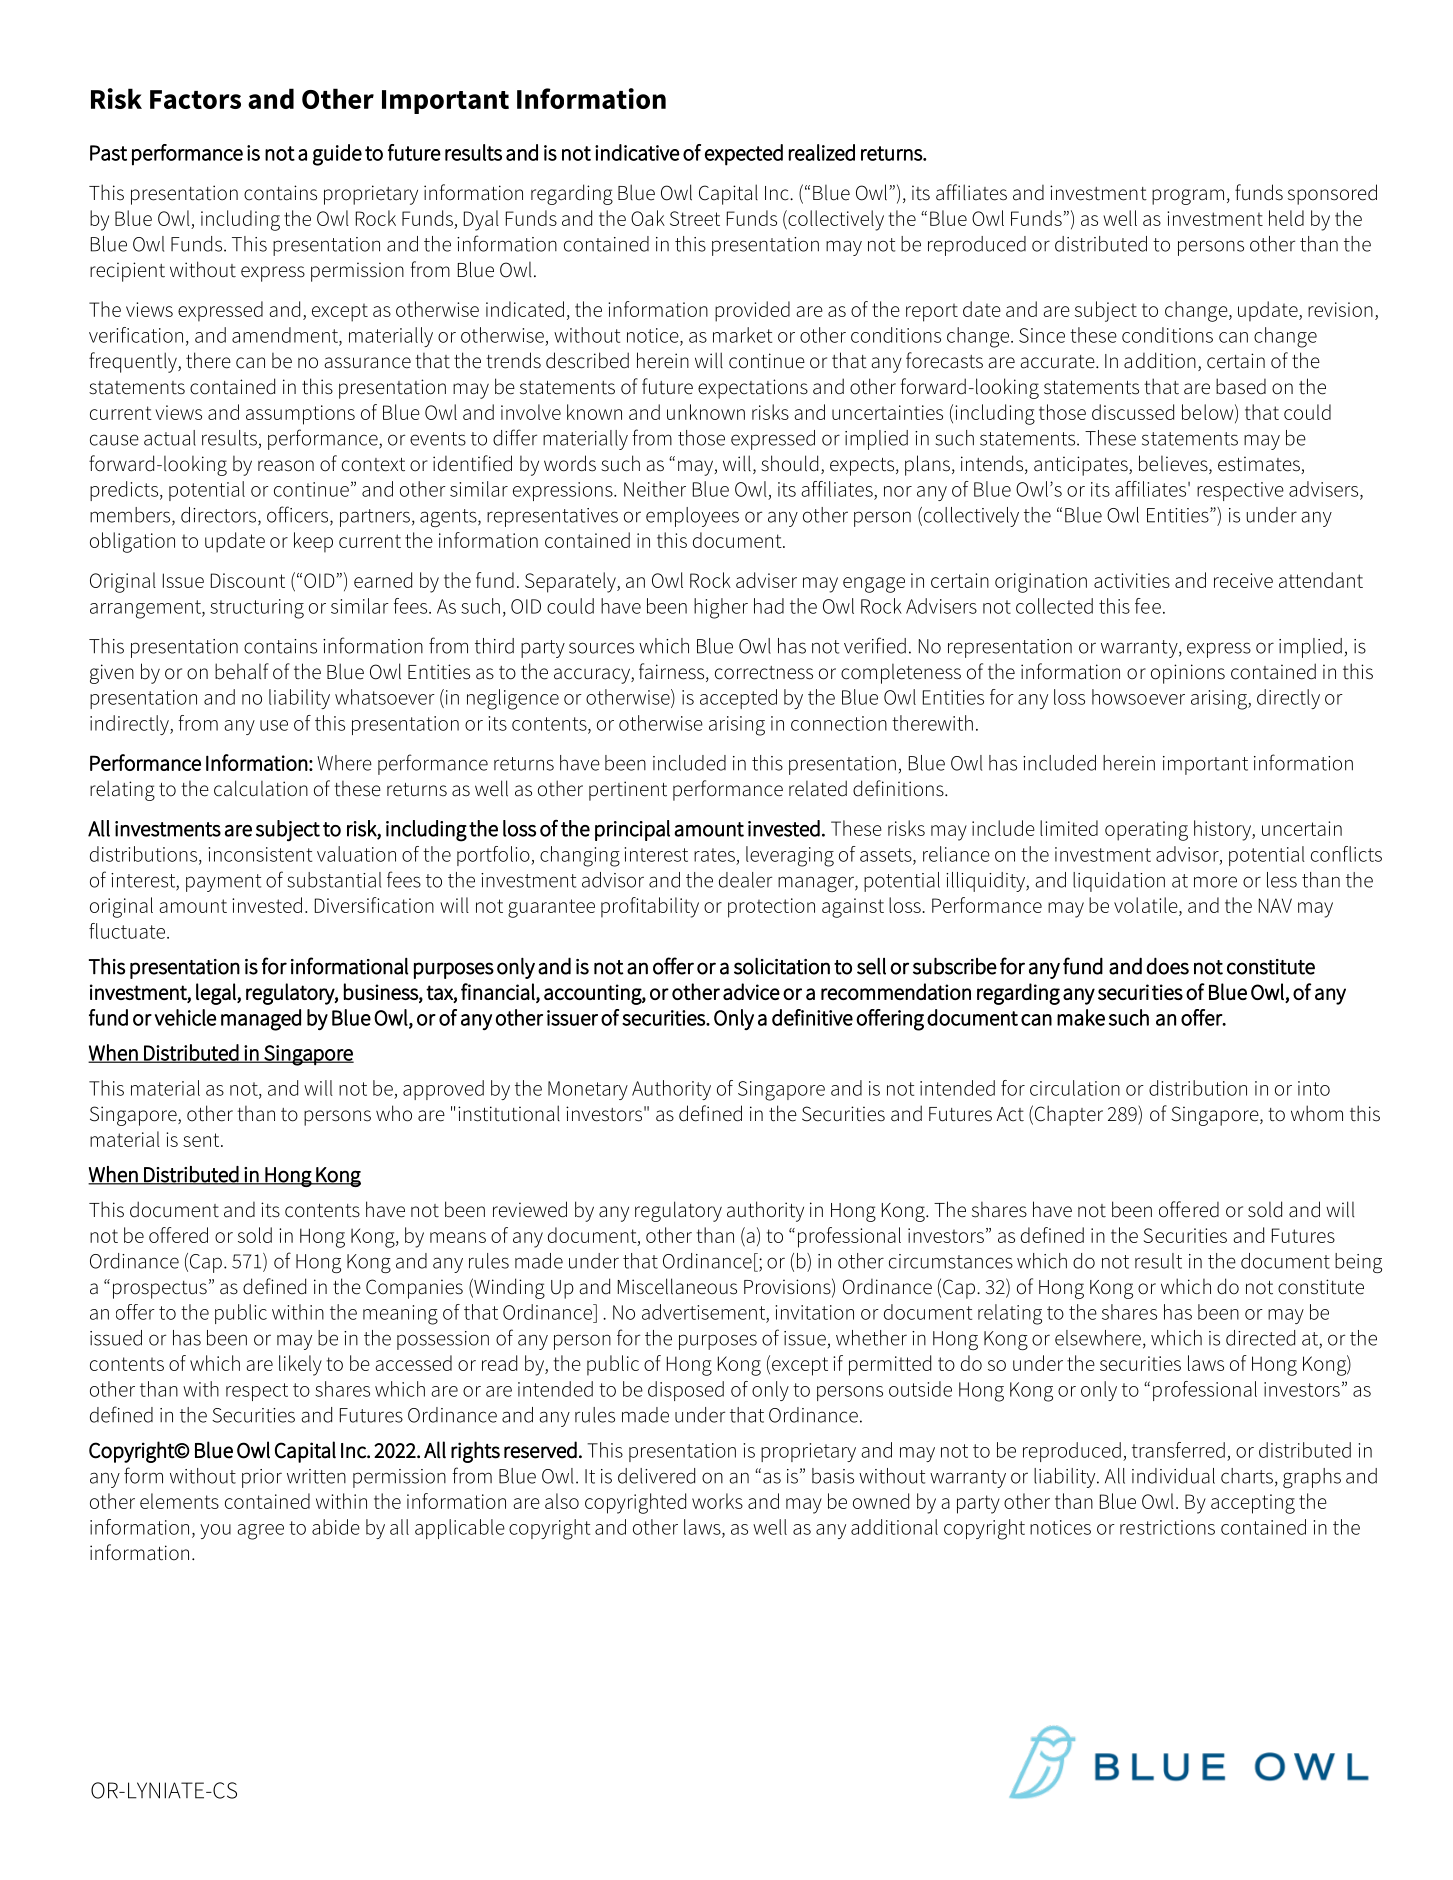 This document has width=1453, height=1880. I want to click on guide, so click(337, 155).
